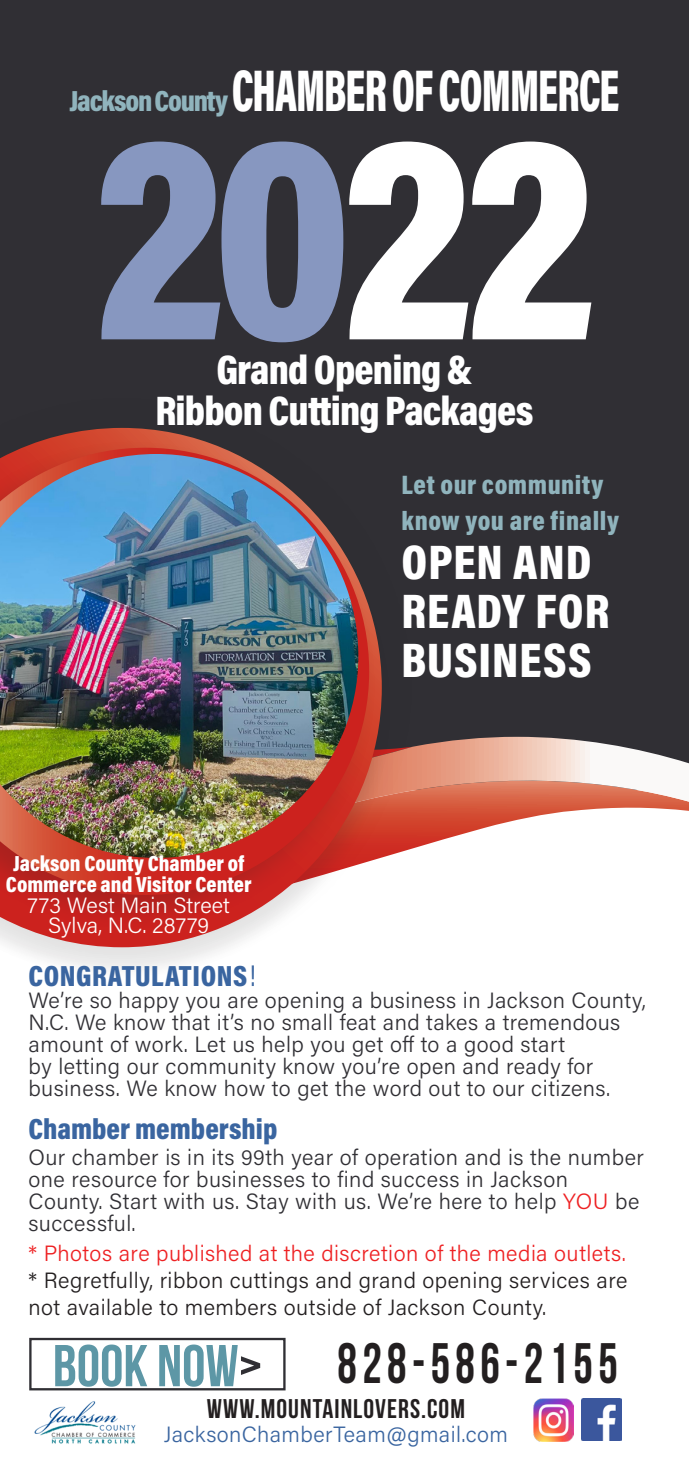 The width and height of the screenshot is (689, 1461). Describe the element at coordinates (460, 414) in the screenshot. I see `Packages` at that location.
